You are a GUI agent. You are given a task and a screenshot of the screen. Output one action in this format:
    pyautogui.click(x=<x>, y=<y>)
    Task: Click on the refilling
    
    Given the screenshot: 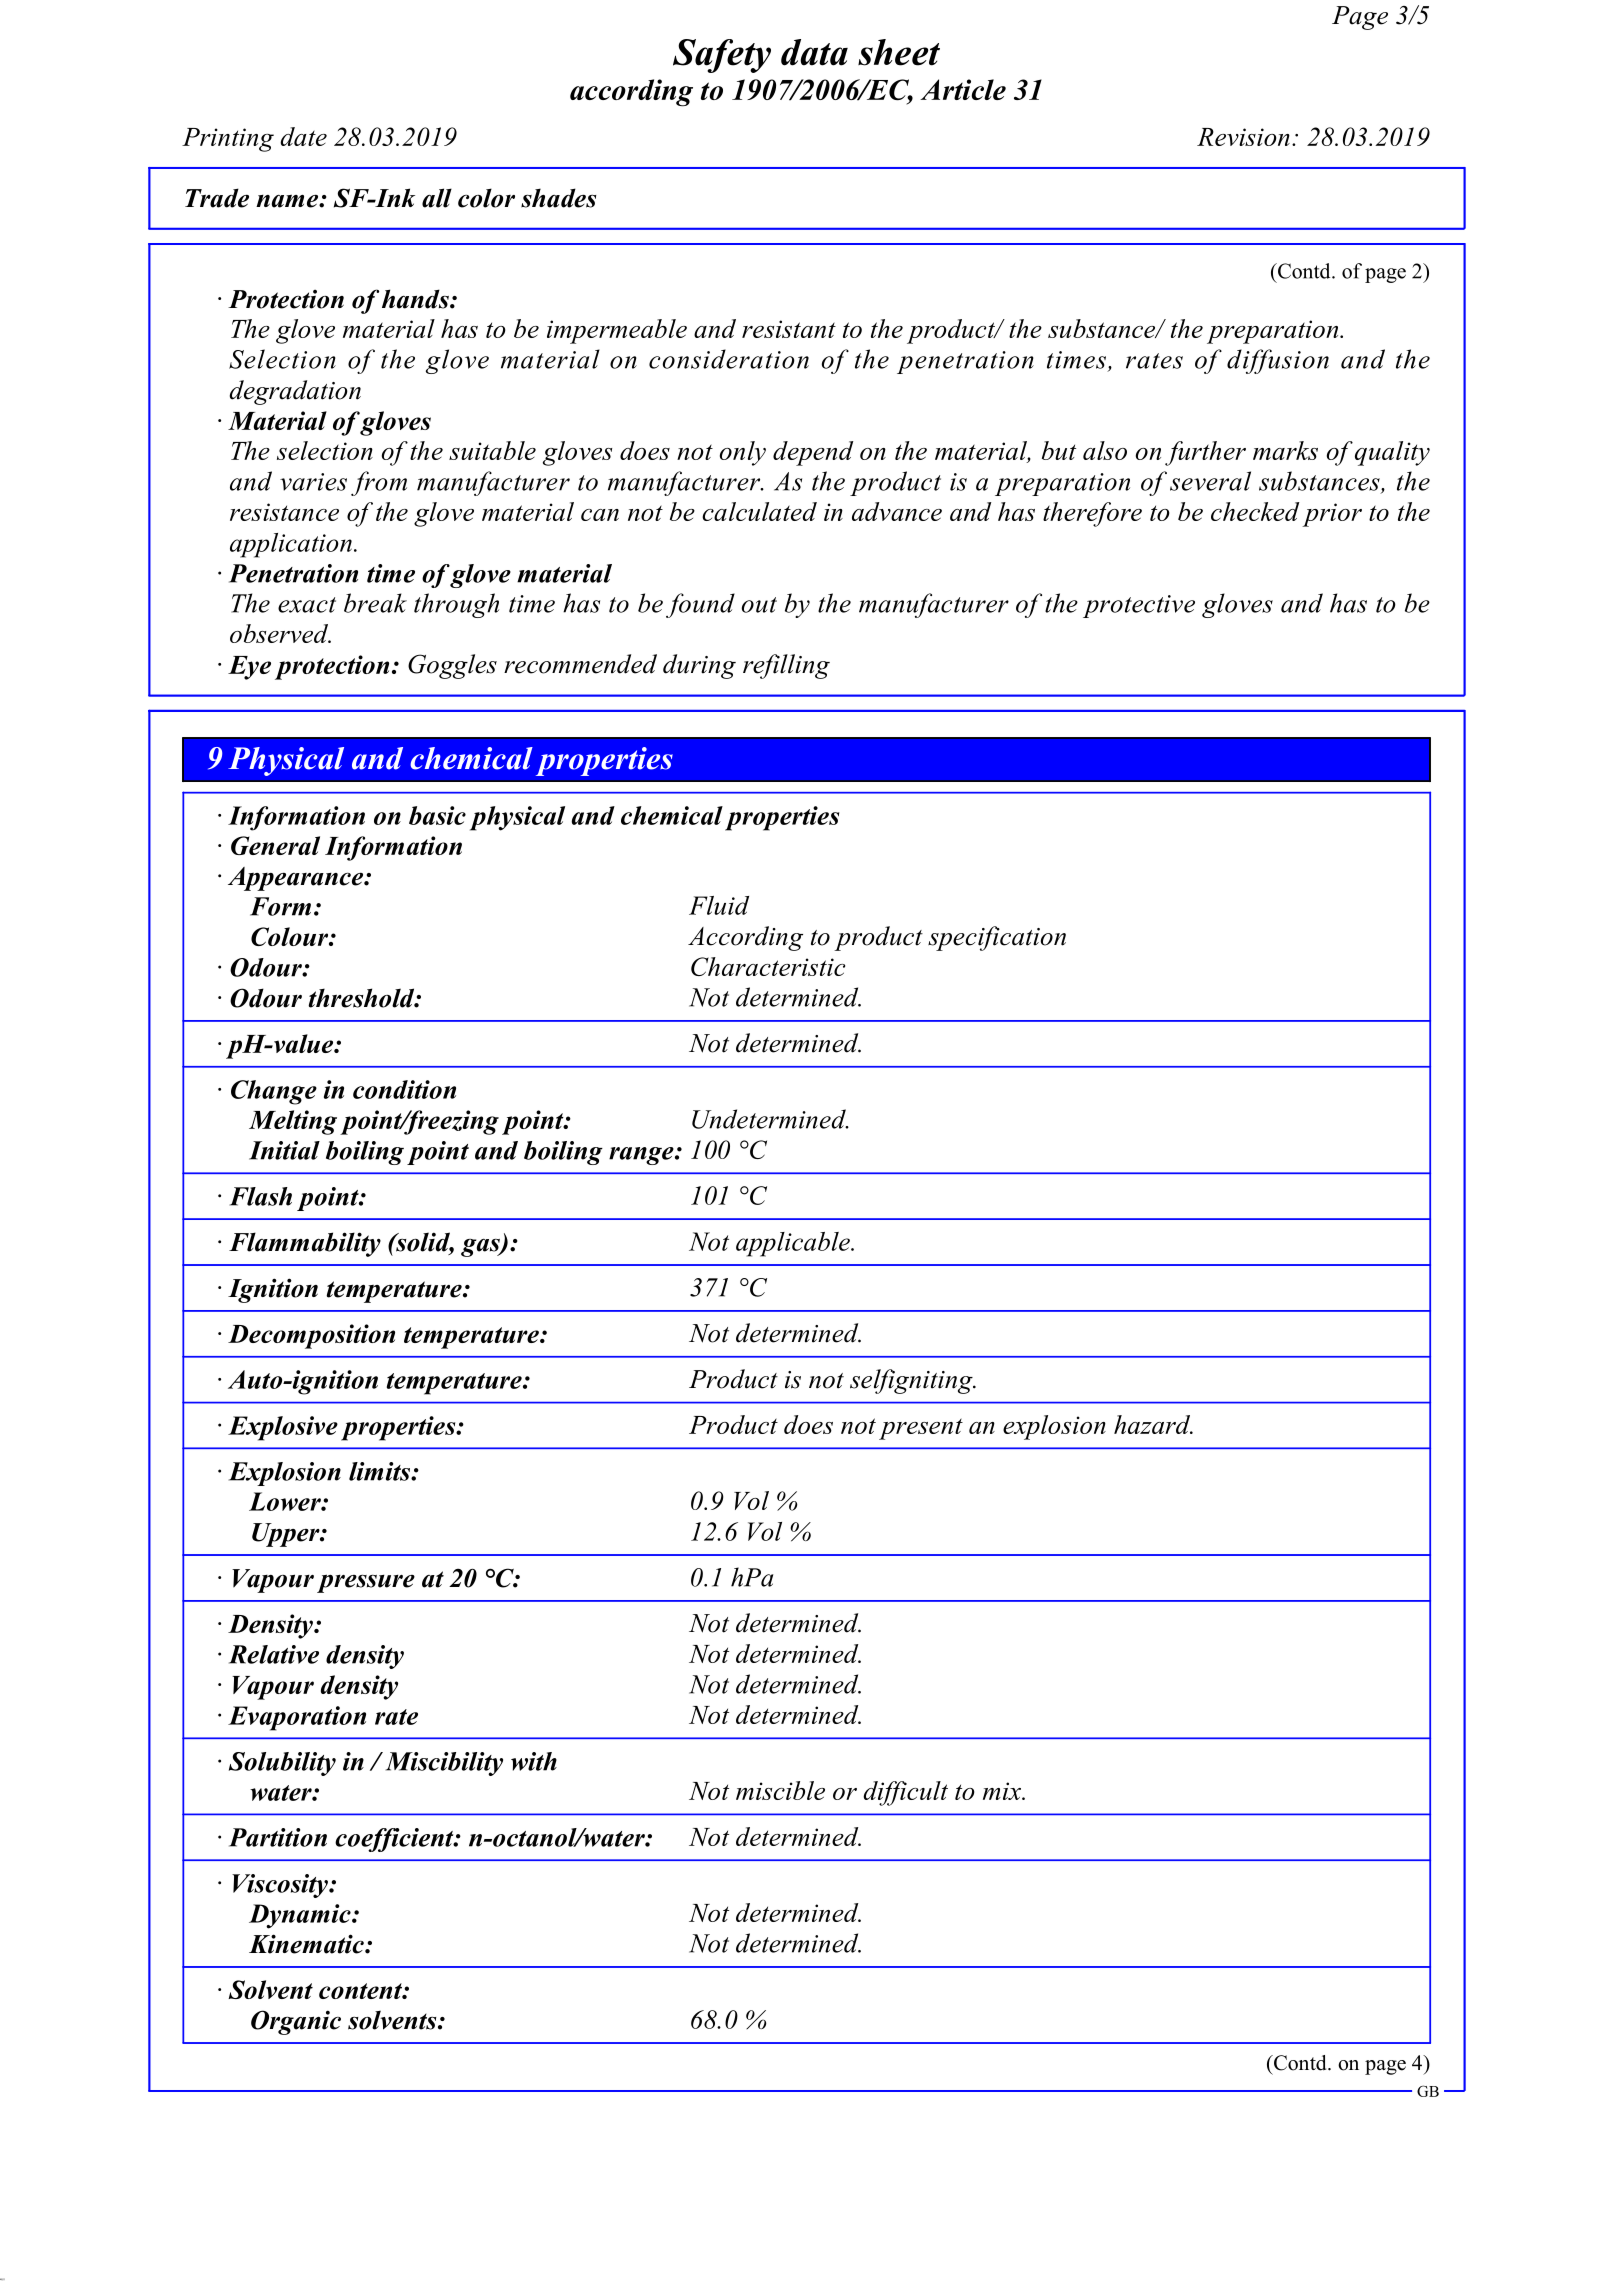 What is the action you would take?
    pyautogui.click(x=786, y=666)
